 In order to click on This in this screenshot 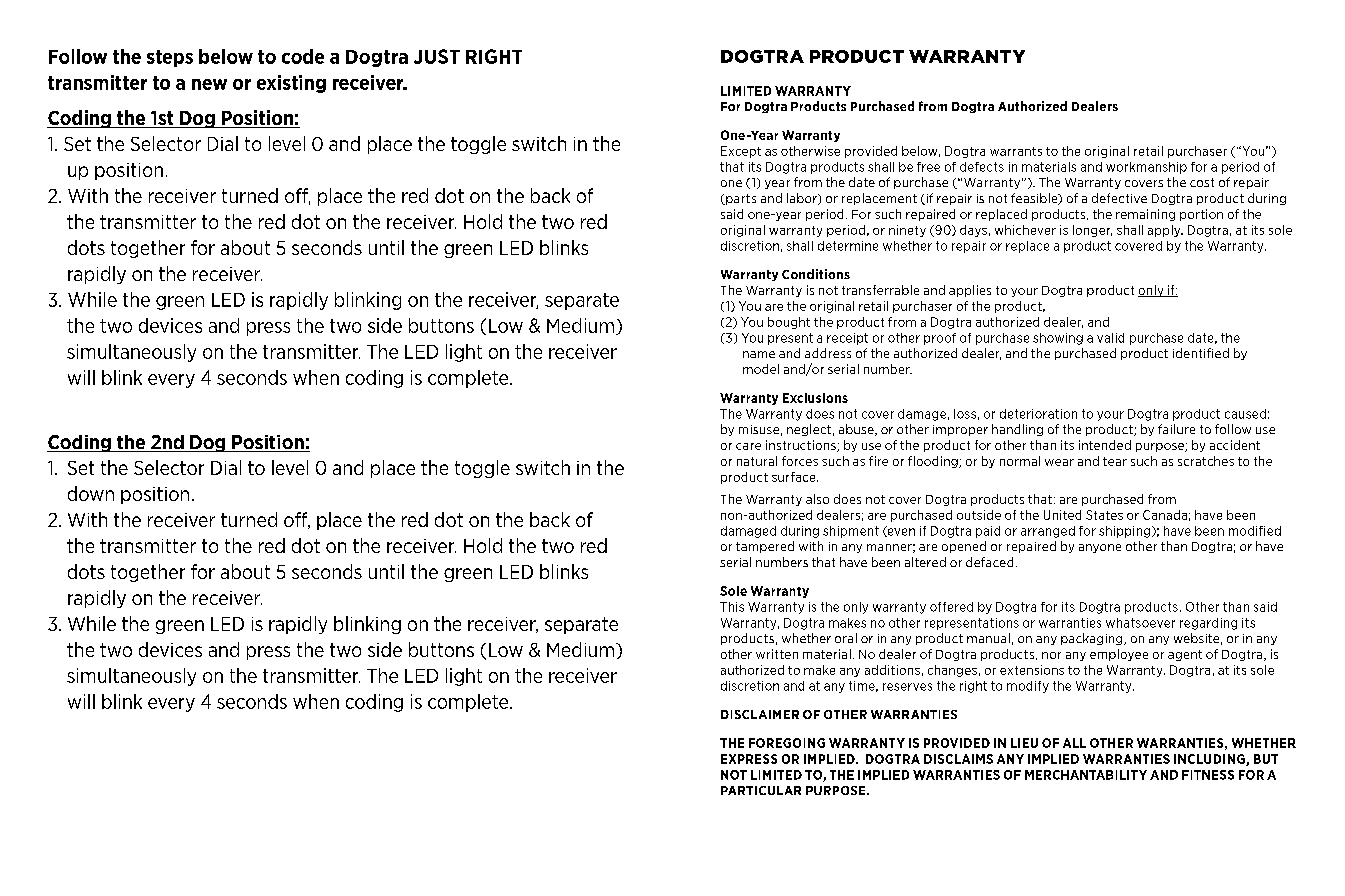, I will do `click(732, 607)`.
